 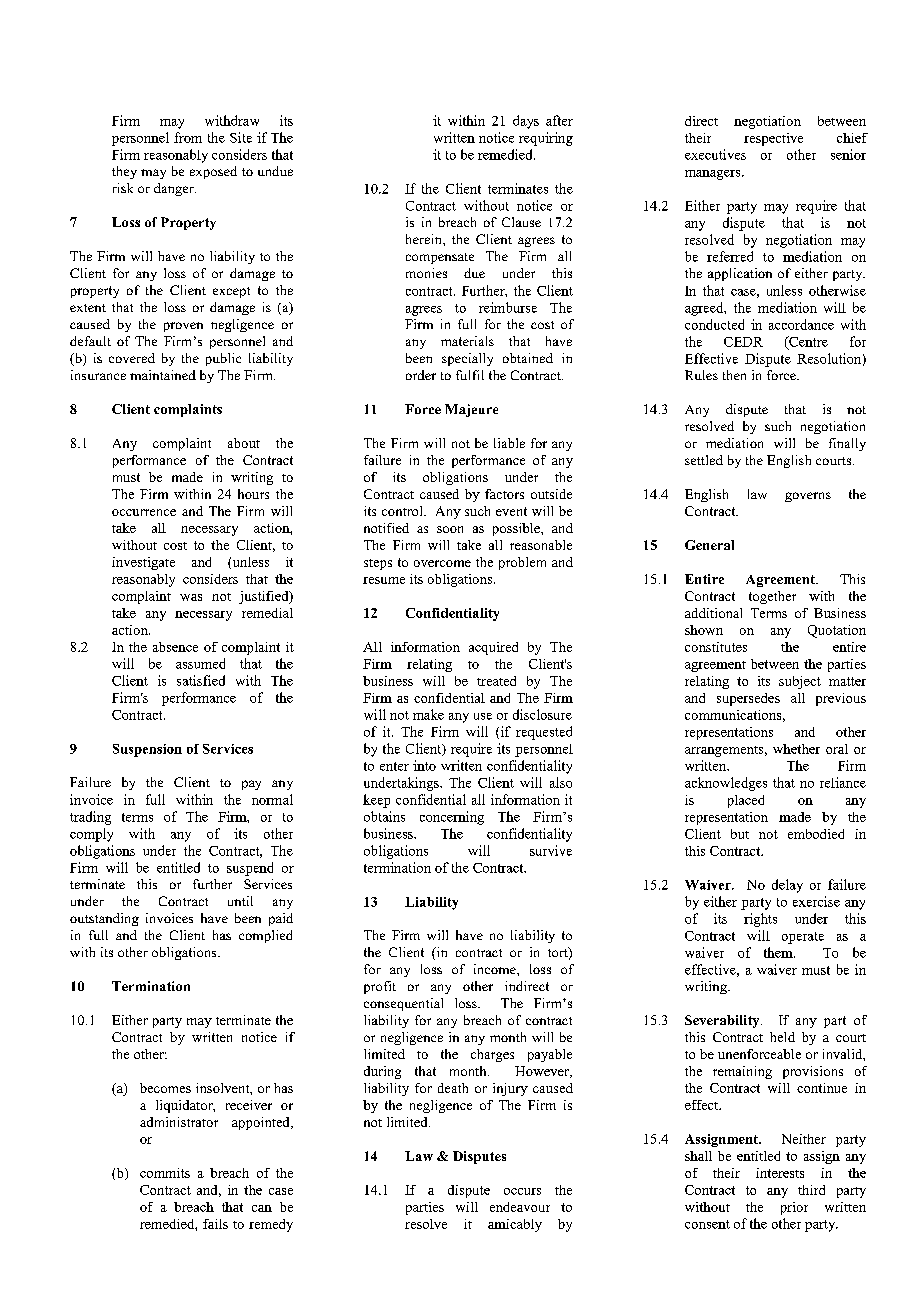 What do you see at coordinates (250, 869) in the screenshot?
I see `suspend` at bounding box center [250, 869].
